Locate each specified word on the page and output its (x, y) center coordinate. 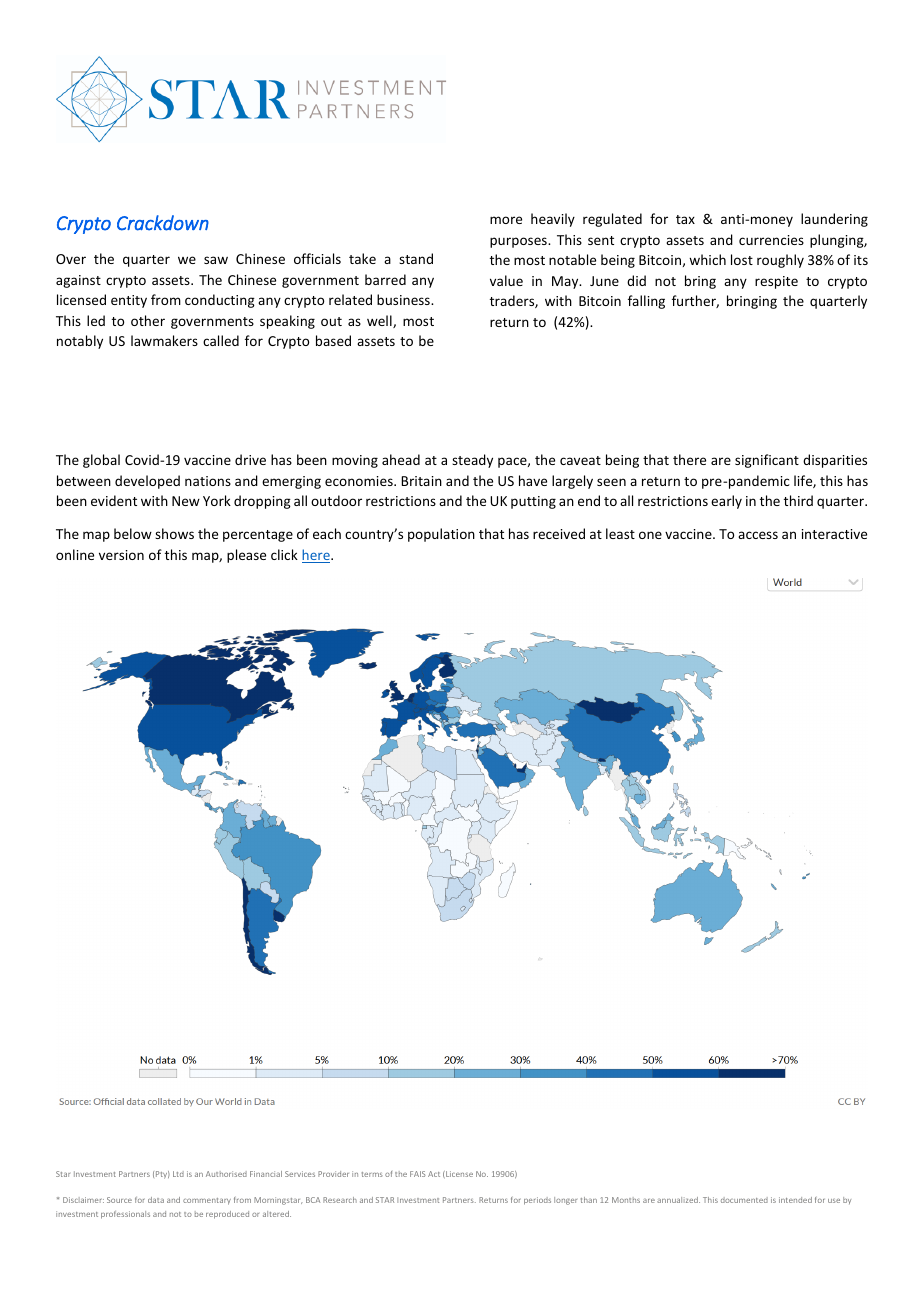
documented (744, 1200)
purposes (519, 242)
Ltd (178, 1174)
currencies (771, 240)
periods (537, 1201)
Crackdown (163, 223)
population (441, 535)
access (758, 535)
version (121, 555)
